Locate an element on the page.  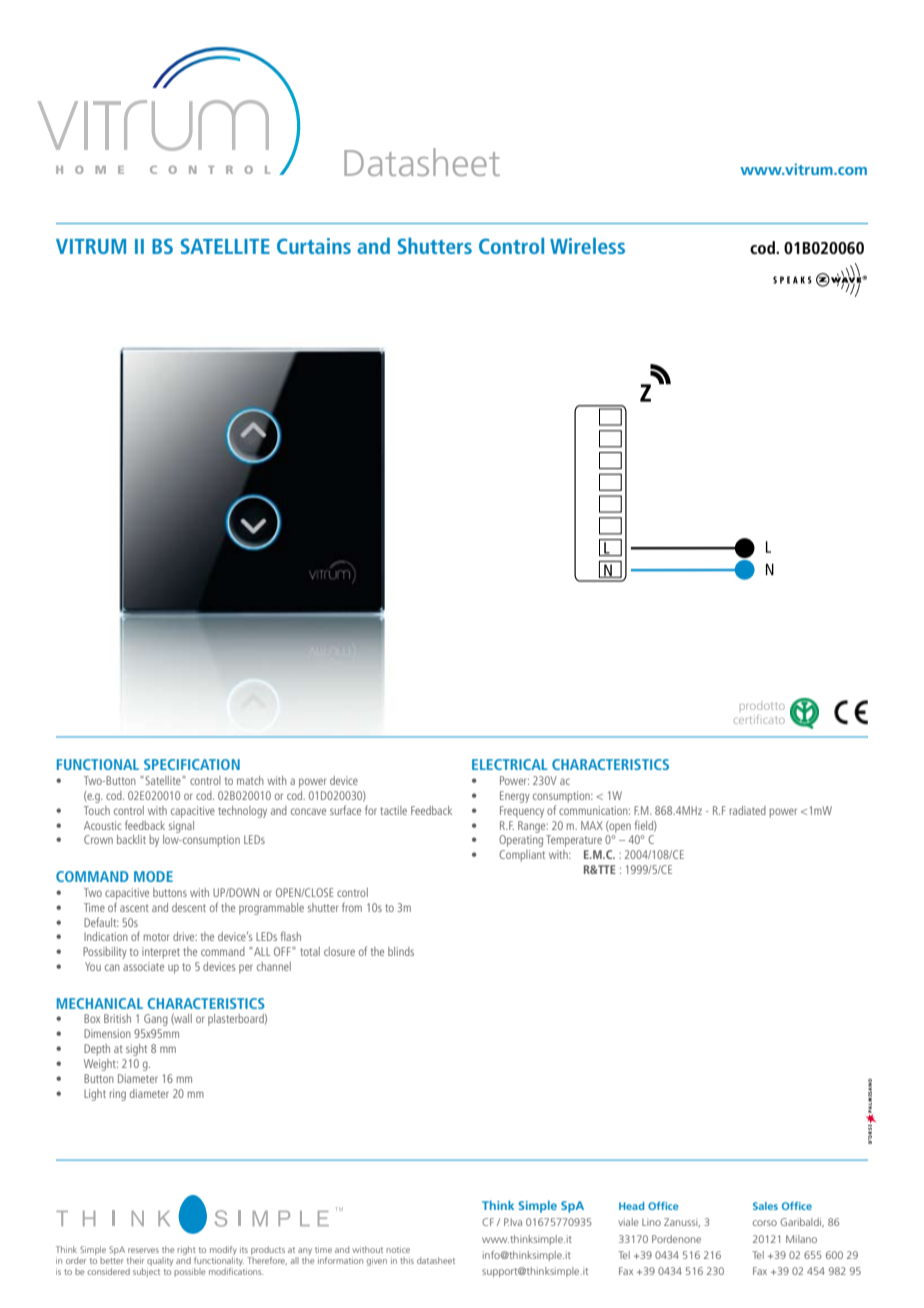
Temperature is located at coordinates (574, 841).
